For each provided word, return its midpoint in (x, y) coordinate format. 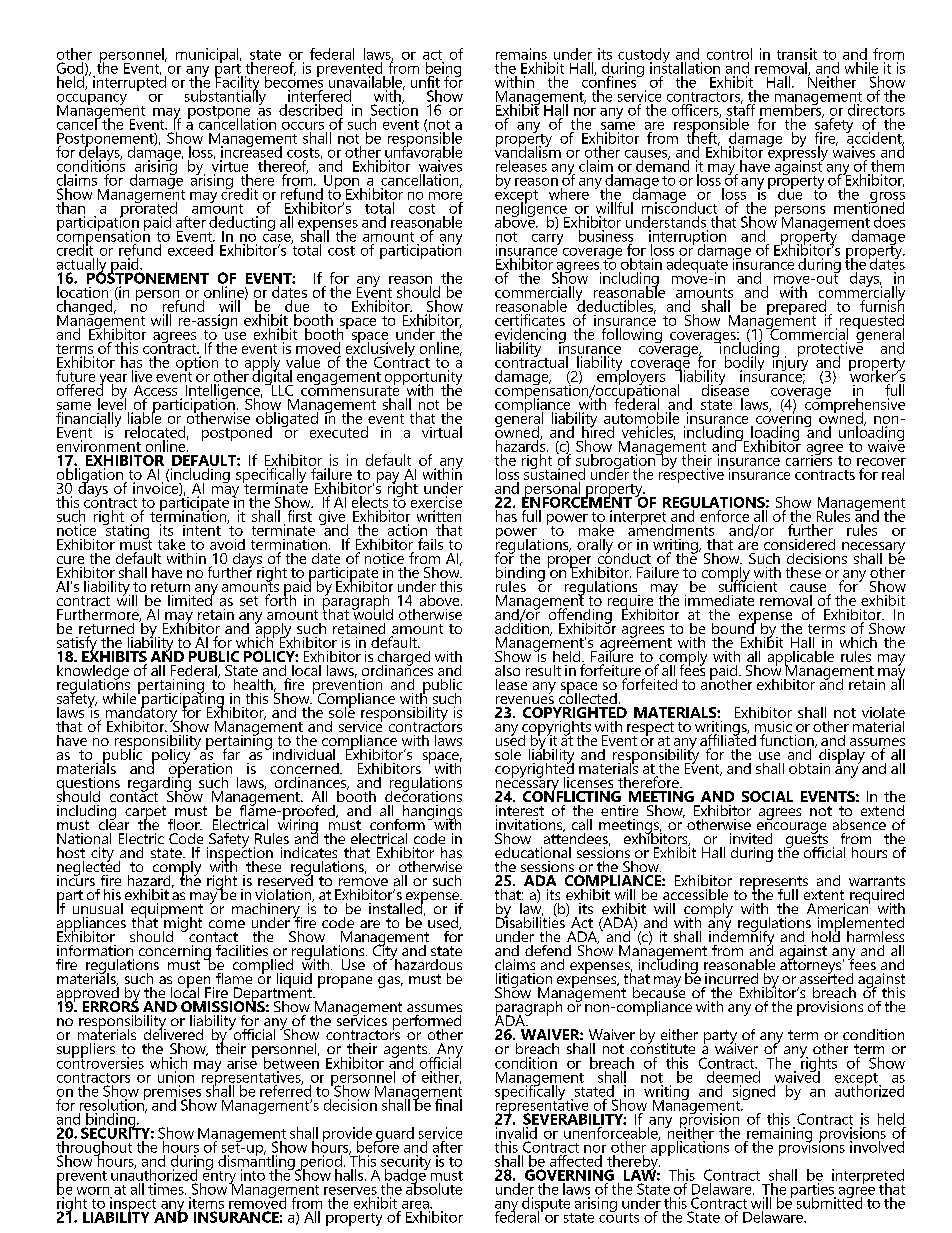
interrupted (129, 82)
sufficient (748, 585)
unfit (424, 80)
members (792, 110)
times (167, 1189)
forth (280, 599)
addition (523, 628)
